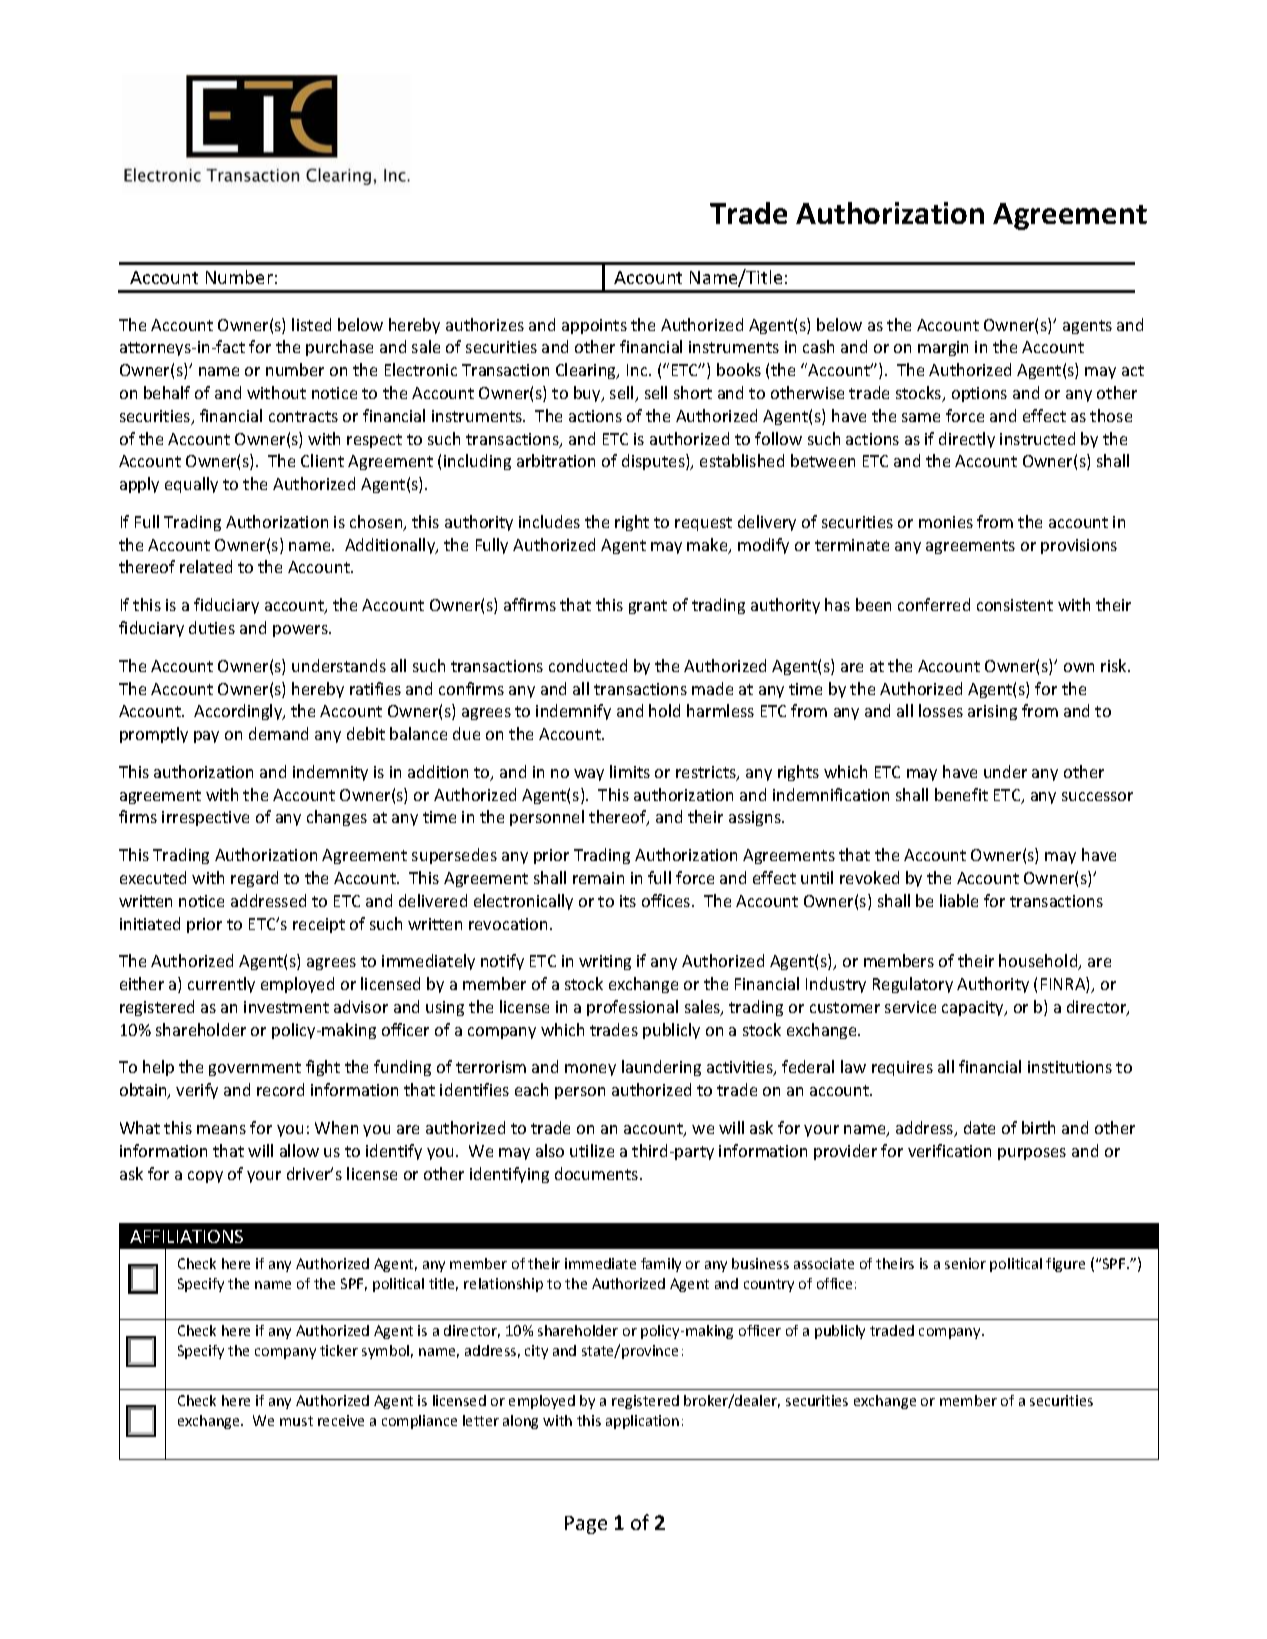 This document has height=1639, width=1267. What do you see at coordinates (311, 324) in the document?
I see `listed` at bounding box center [311, 324].
